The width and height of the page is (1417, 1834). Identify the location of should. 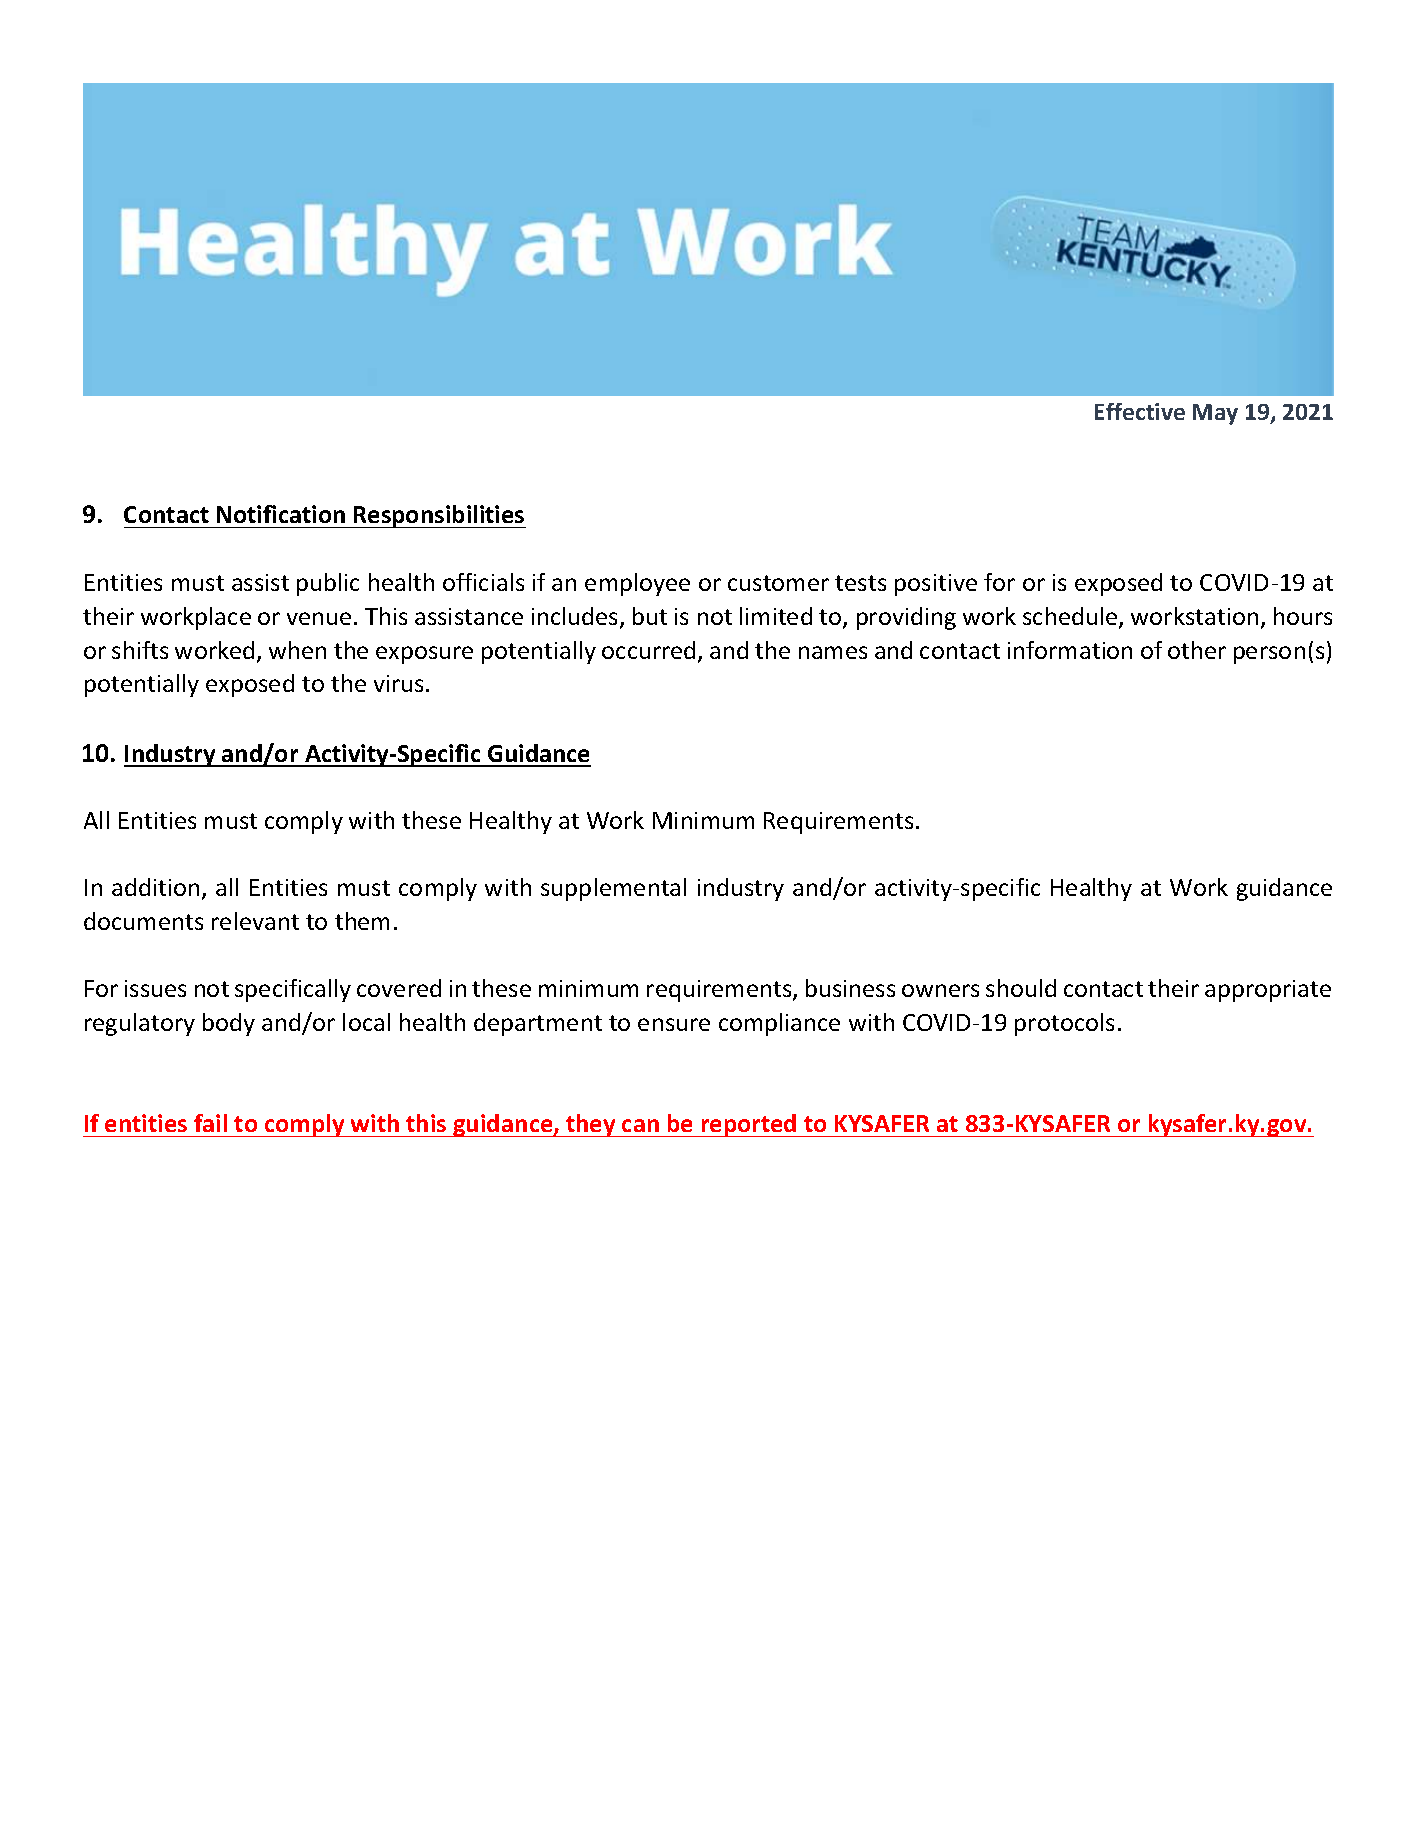
(1021, 988).
